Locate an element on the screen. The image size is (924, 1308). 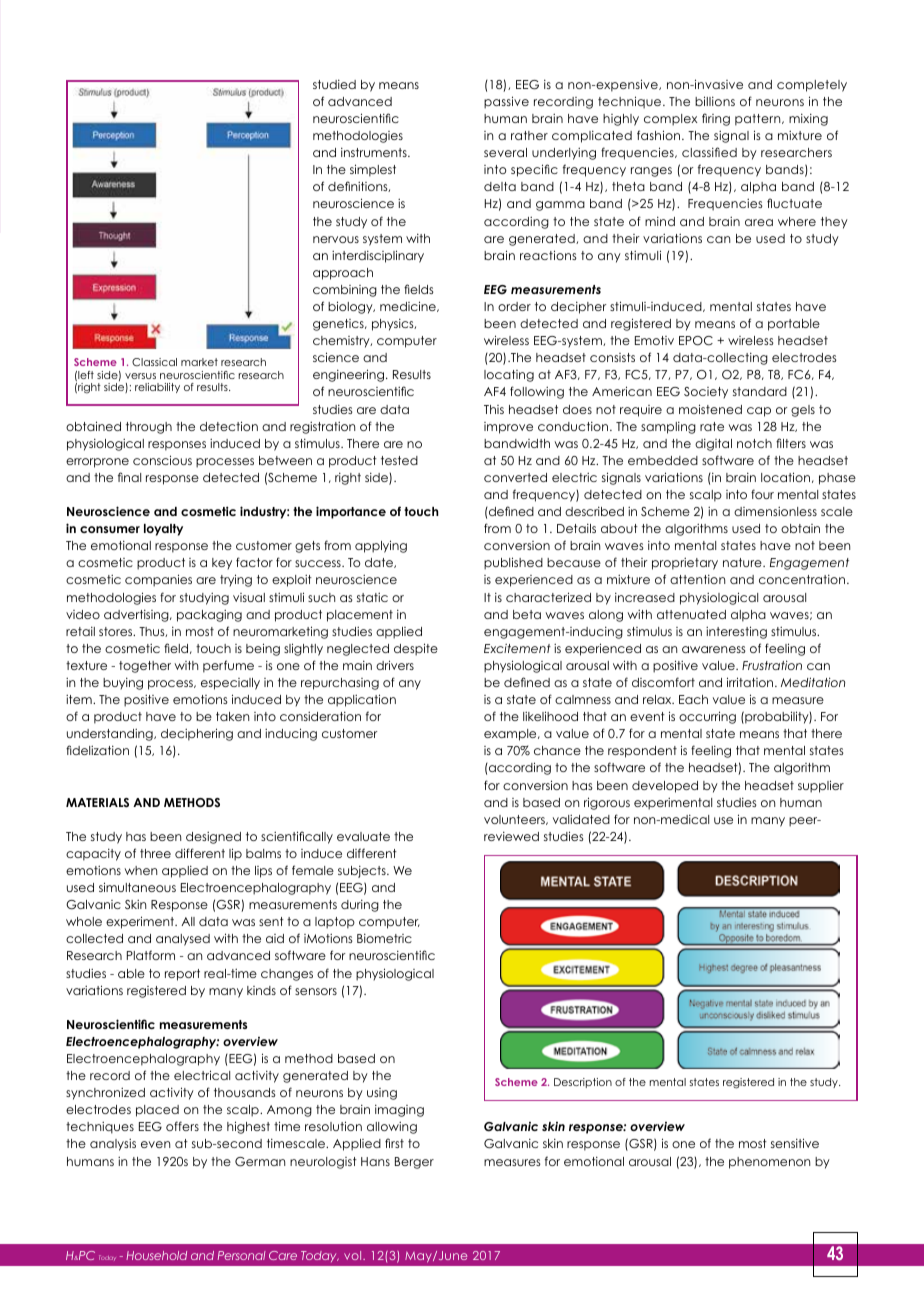
analysed is located at coordinates (183, 940).
